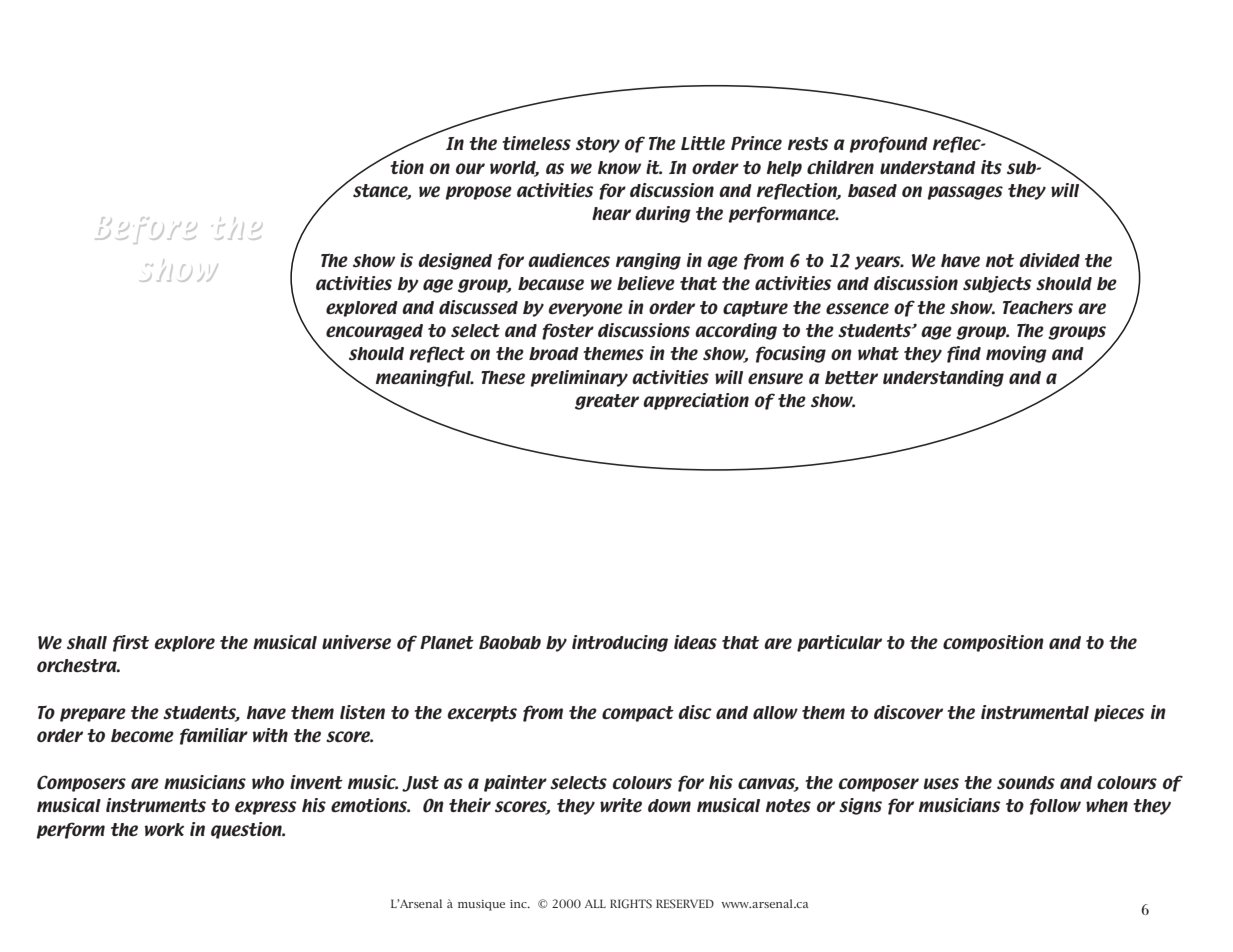 The height and width of the image is (952, 1233). What do you see at coordinates (620, 643) in the image?
I see `introducing` at bounding box center [620, 643].
